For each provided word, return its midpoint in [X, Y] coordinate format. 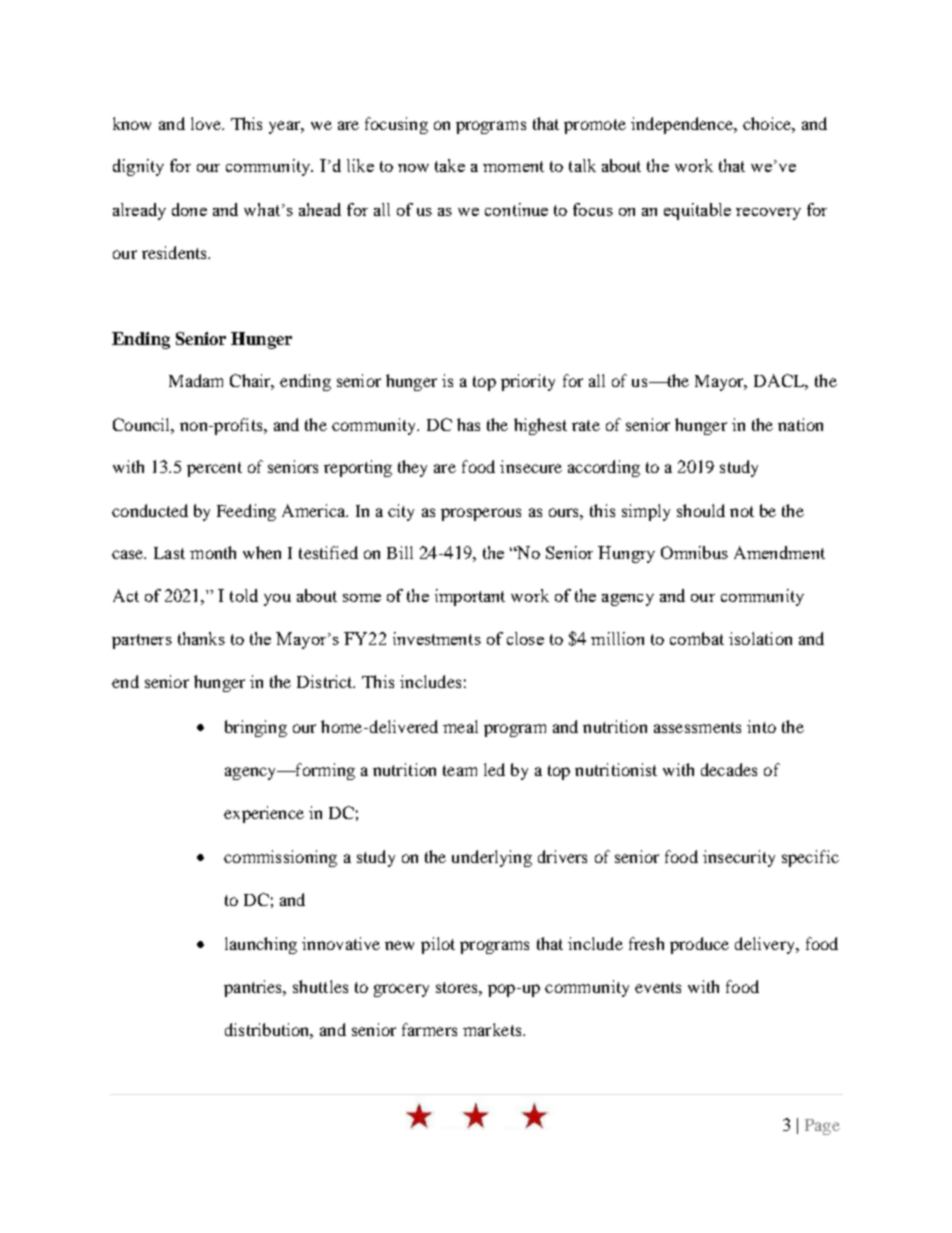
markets [493, 1029]
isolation [760, 638]
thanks [201, 638]
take [450, 165]
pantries [254, 988]
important [470, 597]
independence [683, 125]
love [207, 123]
